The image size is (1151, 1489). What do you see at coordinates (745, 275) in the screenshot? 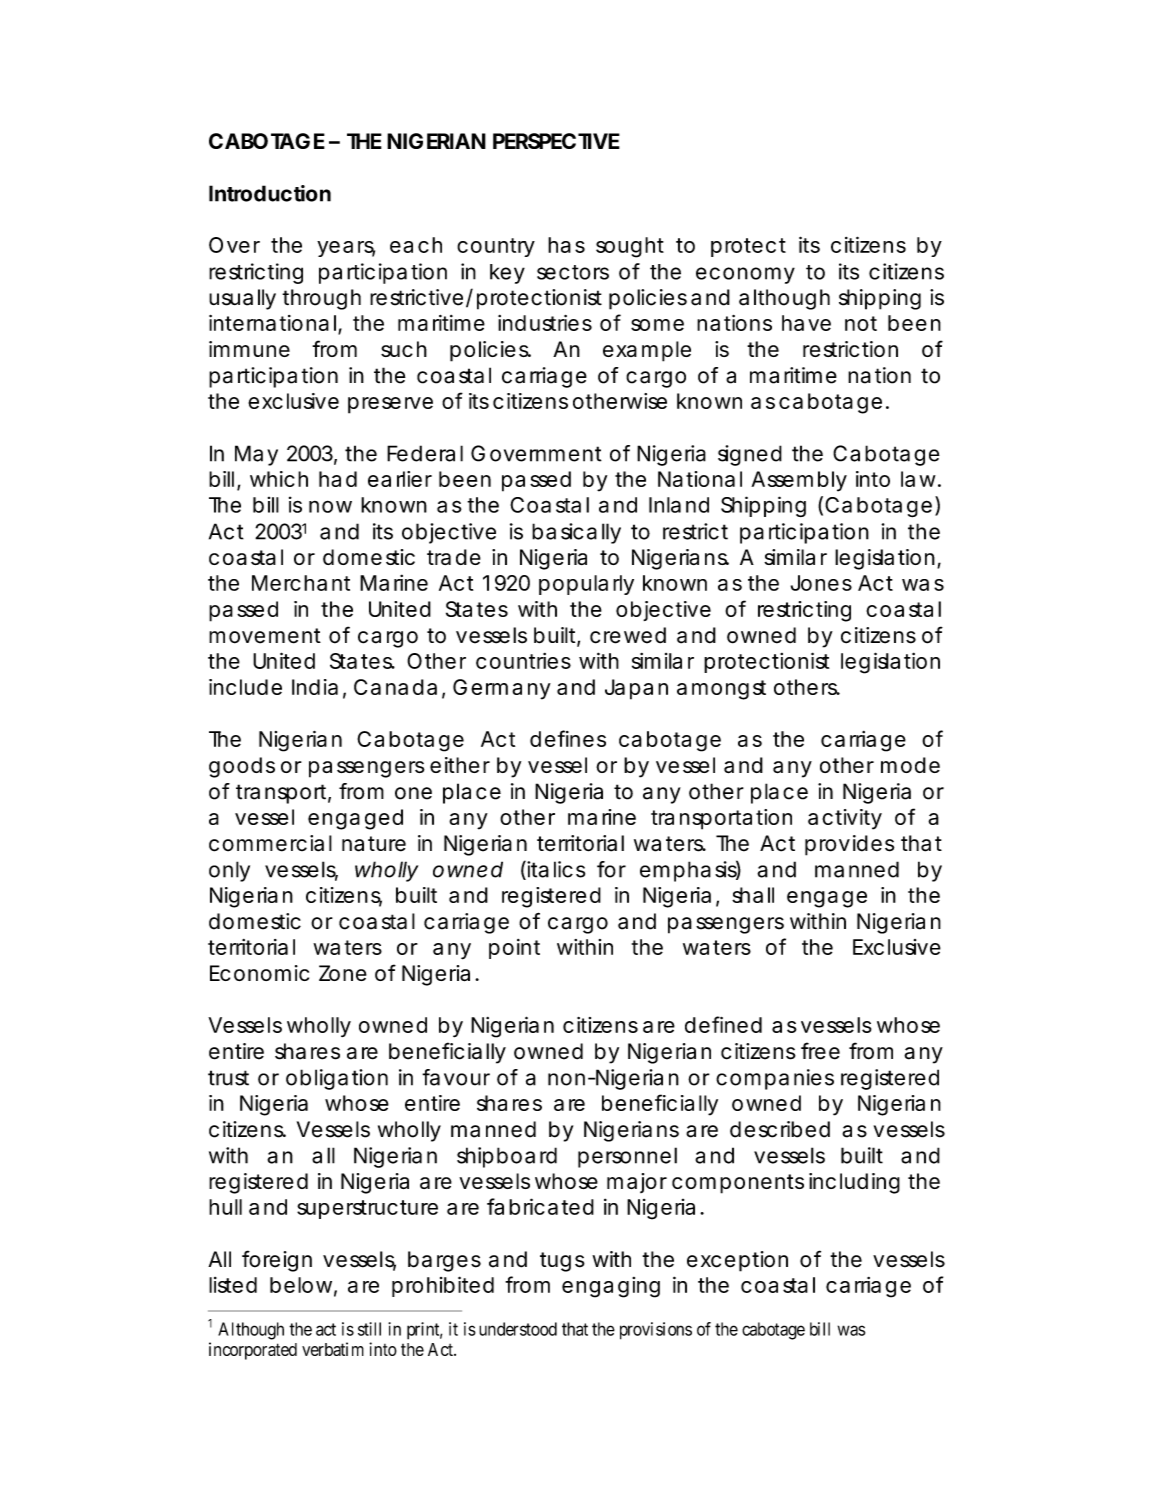
I see `economy` at bounding box center [745, 275].
